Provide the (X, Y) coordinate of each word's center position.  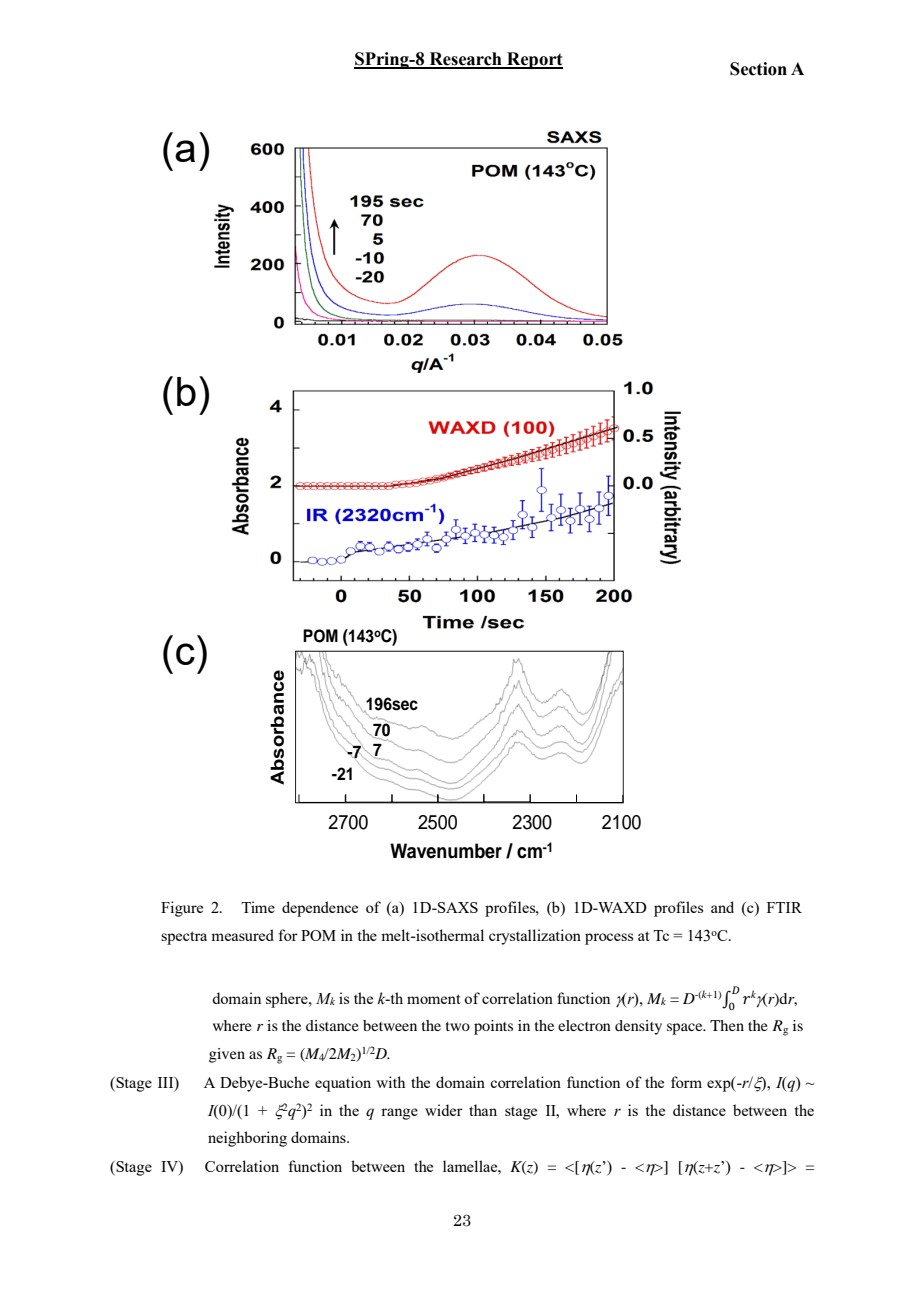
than (483, 1110)
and (722, 907)
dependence (320, 909)
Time (258, 907)
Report (534, 60)
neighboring (247, 1139)
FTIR (784, 907)
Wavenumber (446, 851)
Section (758, 69)
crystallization (535, 937)
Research (465, 60)
